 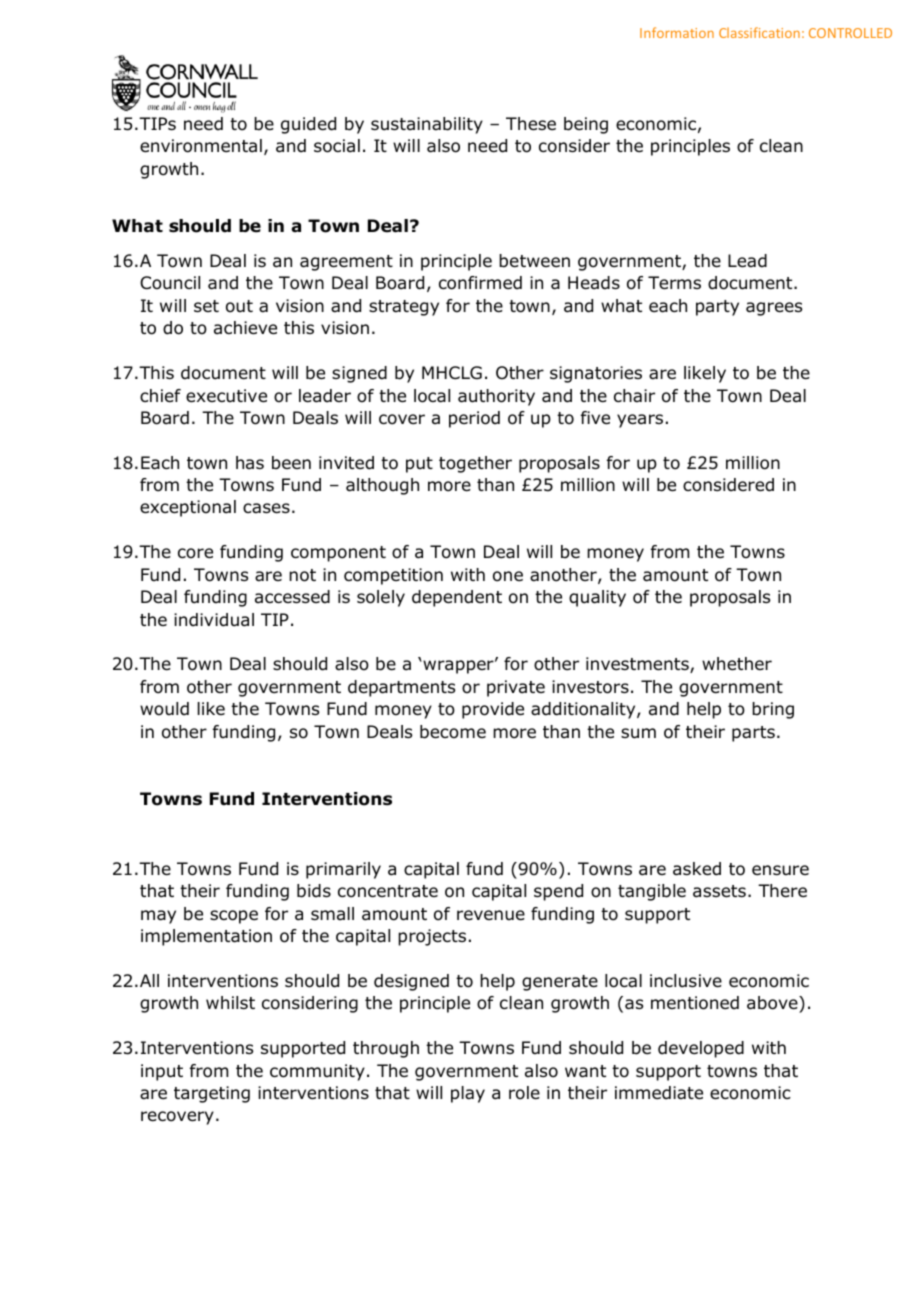 What do you see at coordinates (308, 125) in the screenshot?
I see `guided` at bounding box center [308, 125].
